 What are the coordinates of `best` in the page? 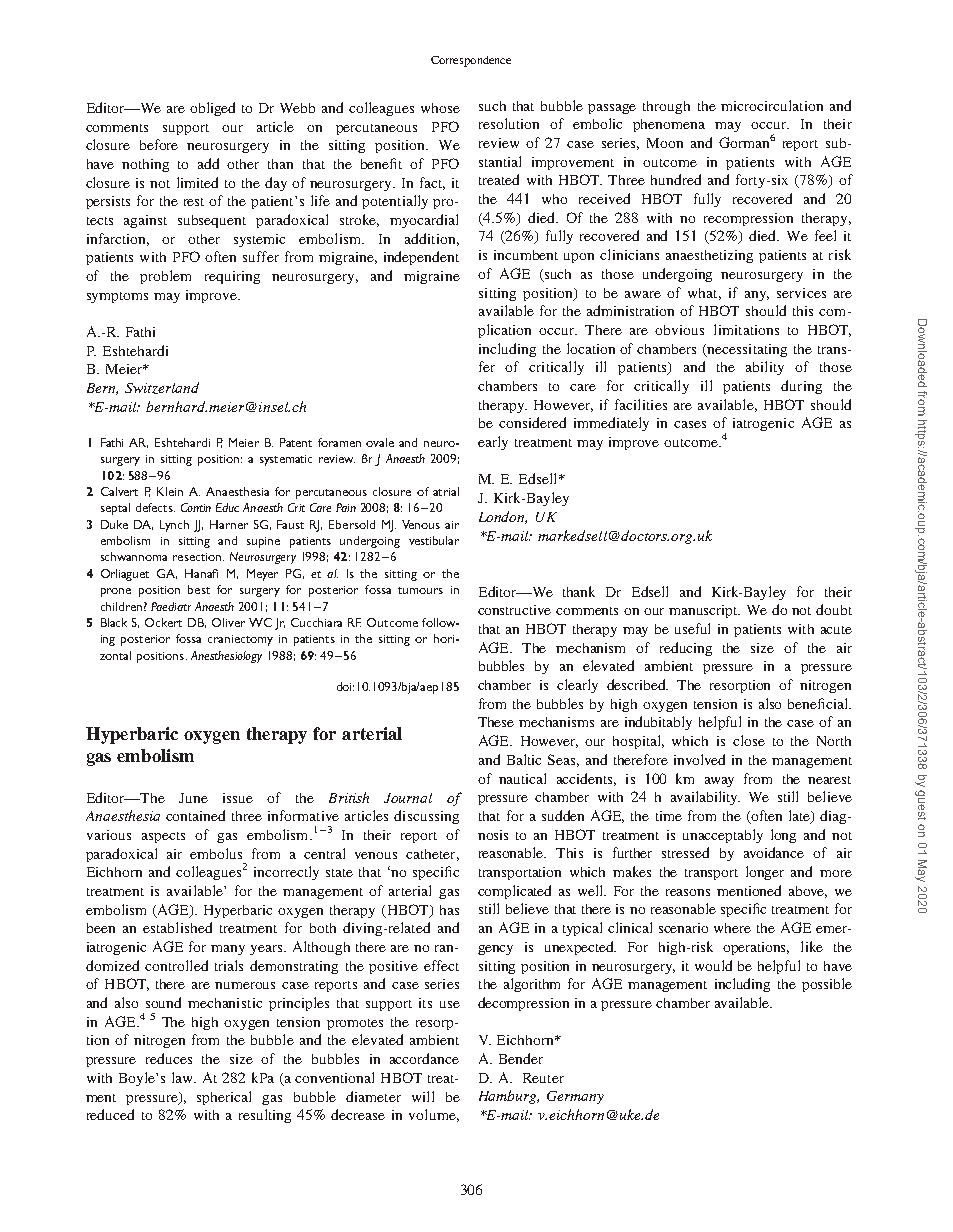 It's located at (199, 589).
